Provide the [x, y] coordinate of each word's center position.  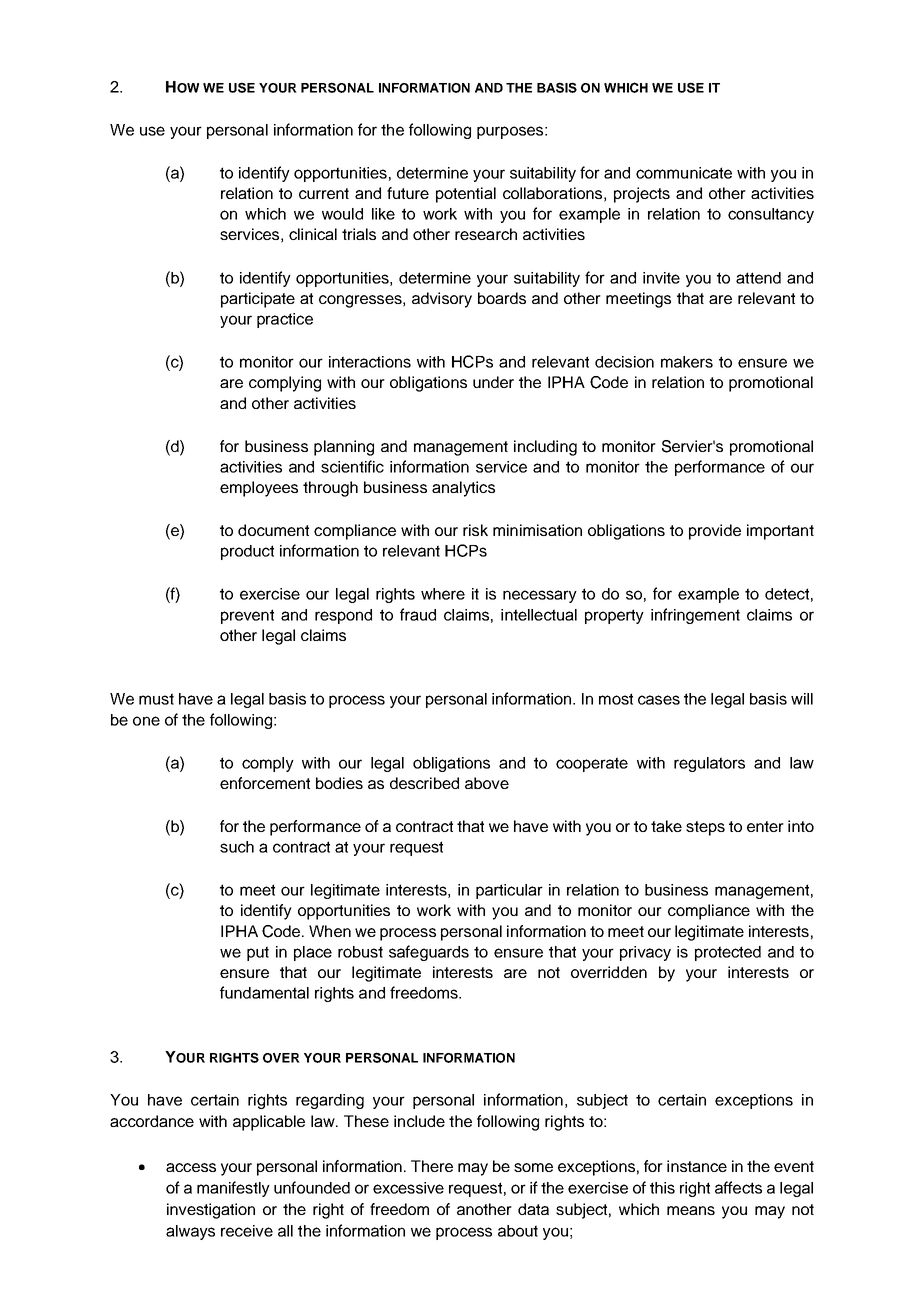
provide [715, 532]
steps [705, 828]
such [237, 847]
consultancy [771, 215]
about [518, 1231]
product [247, 552]
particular [509, 891]
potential [466, 195]
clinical [313, 234]
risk [475, 530]
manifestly [233, 1189]
